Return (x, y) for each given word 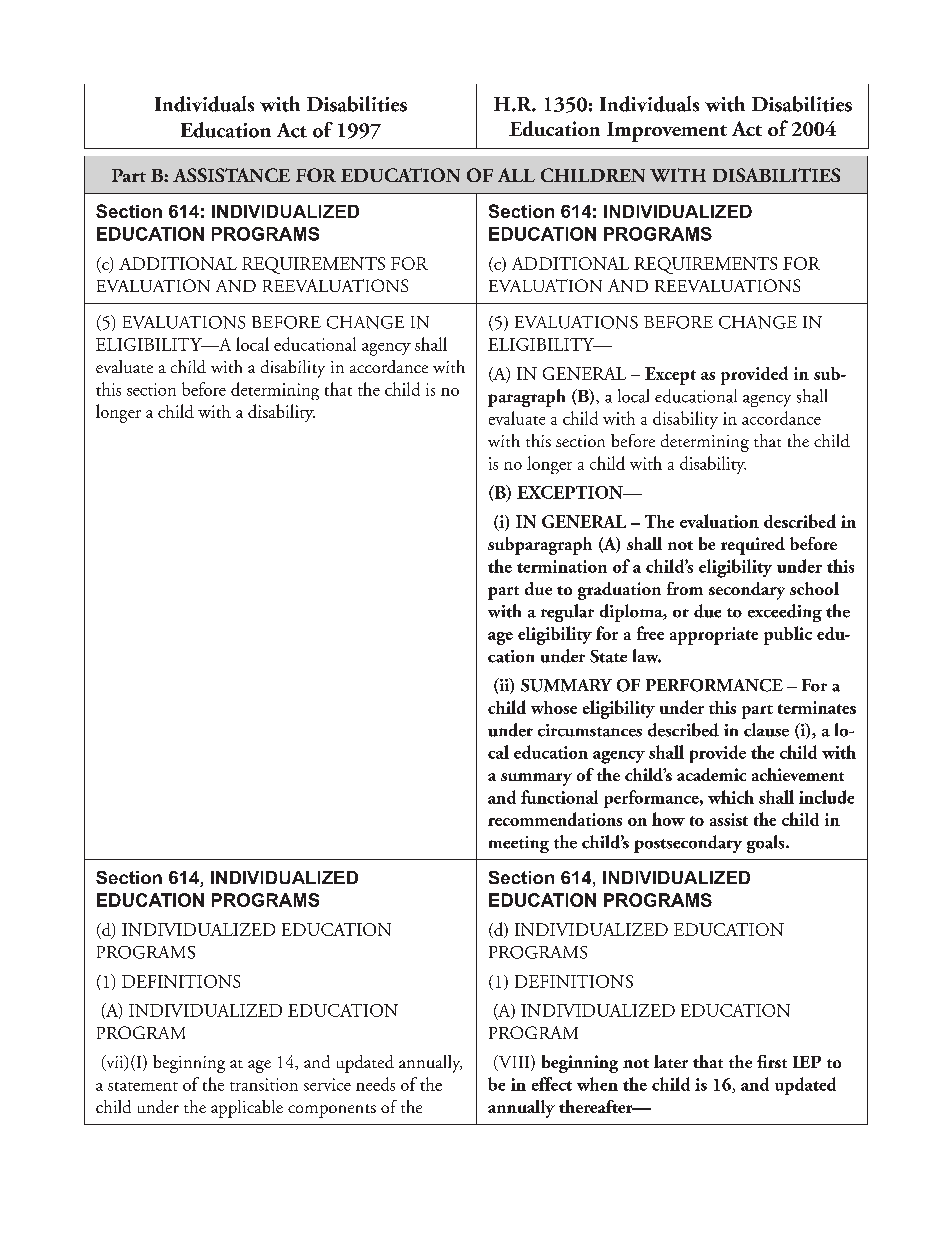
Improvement (667, 132)
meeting (519, 844)
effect (552, 1084)
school (814, 588)
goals (767, 844)
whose (554, 707)
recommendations (555, 819)
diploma (632, 613)
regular (567, 613)
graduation (619, 591)
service (327, 1084)
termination (562, 566)
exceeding (785, 613)
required (753, 546)
